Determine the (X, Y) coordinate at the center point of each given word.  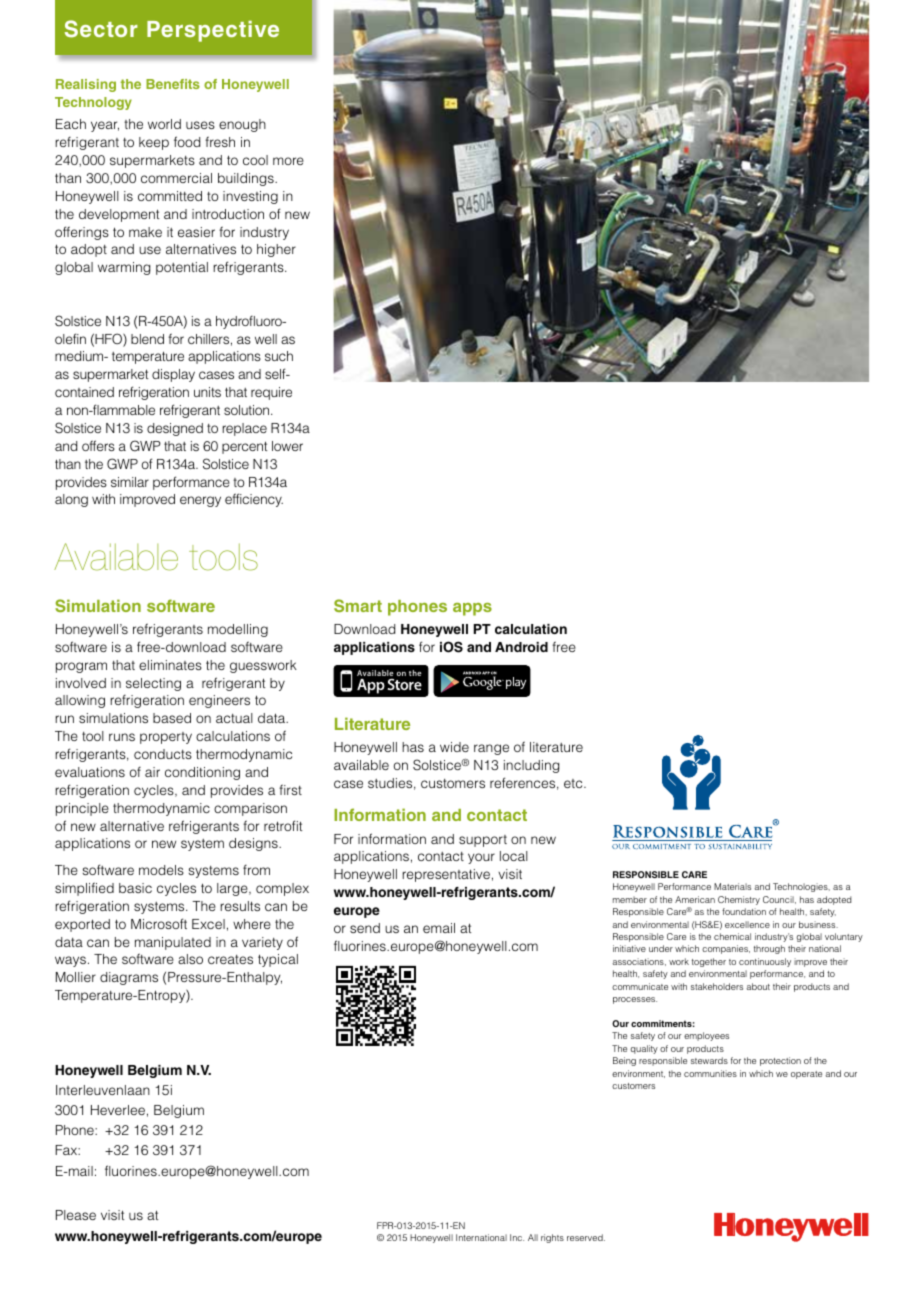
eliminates (170, 665)
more (288, 161)
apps (472, 609)
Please (76, 1215)
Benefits (173, 84)
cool (255, 160)
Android (521, 647)
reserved (586, 1237)
